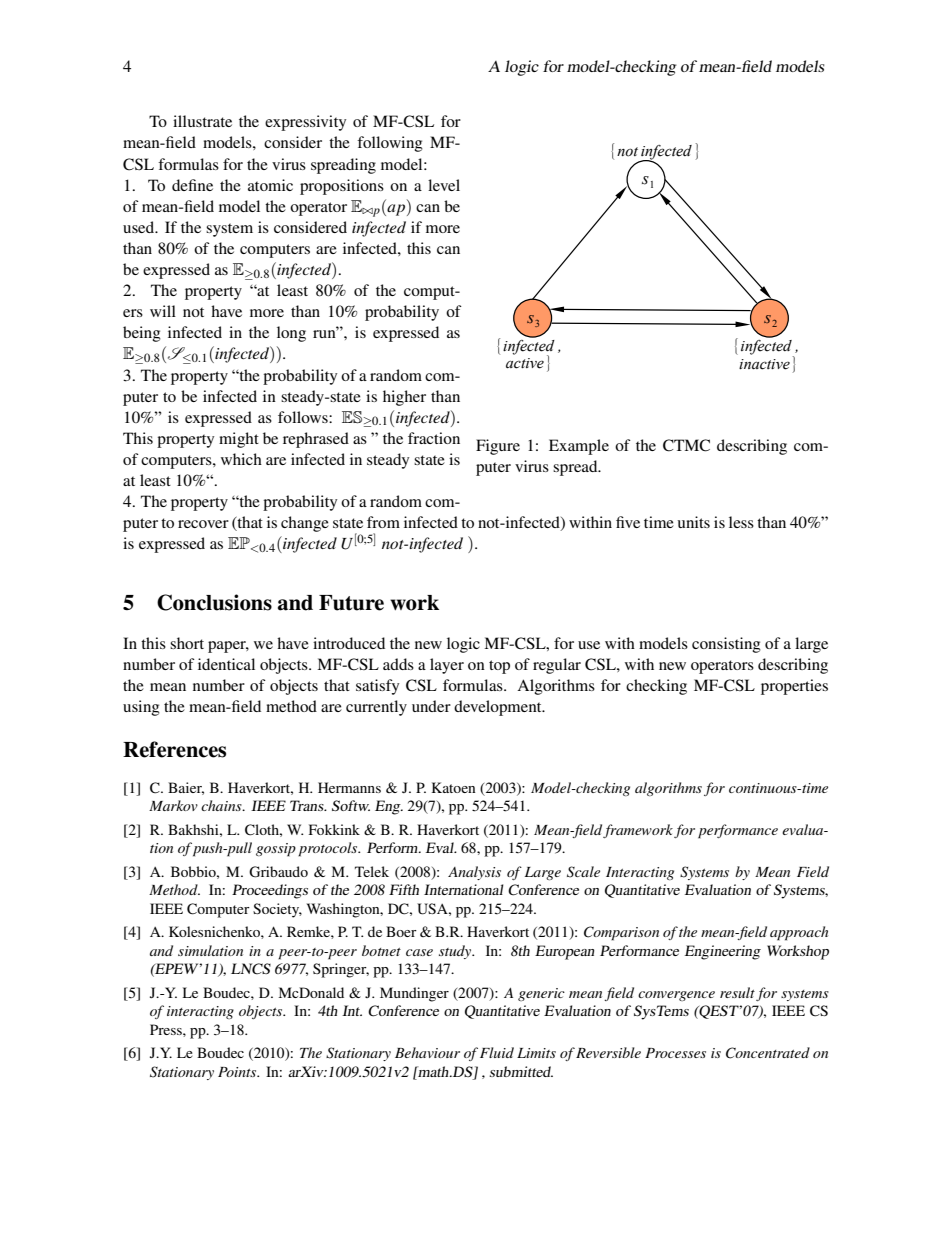 The height and width of the document is (1233, 952). I want to click on consisting, so click(726, 645).
